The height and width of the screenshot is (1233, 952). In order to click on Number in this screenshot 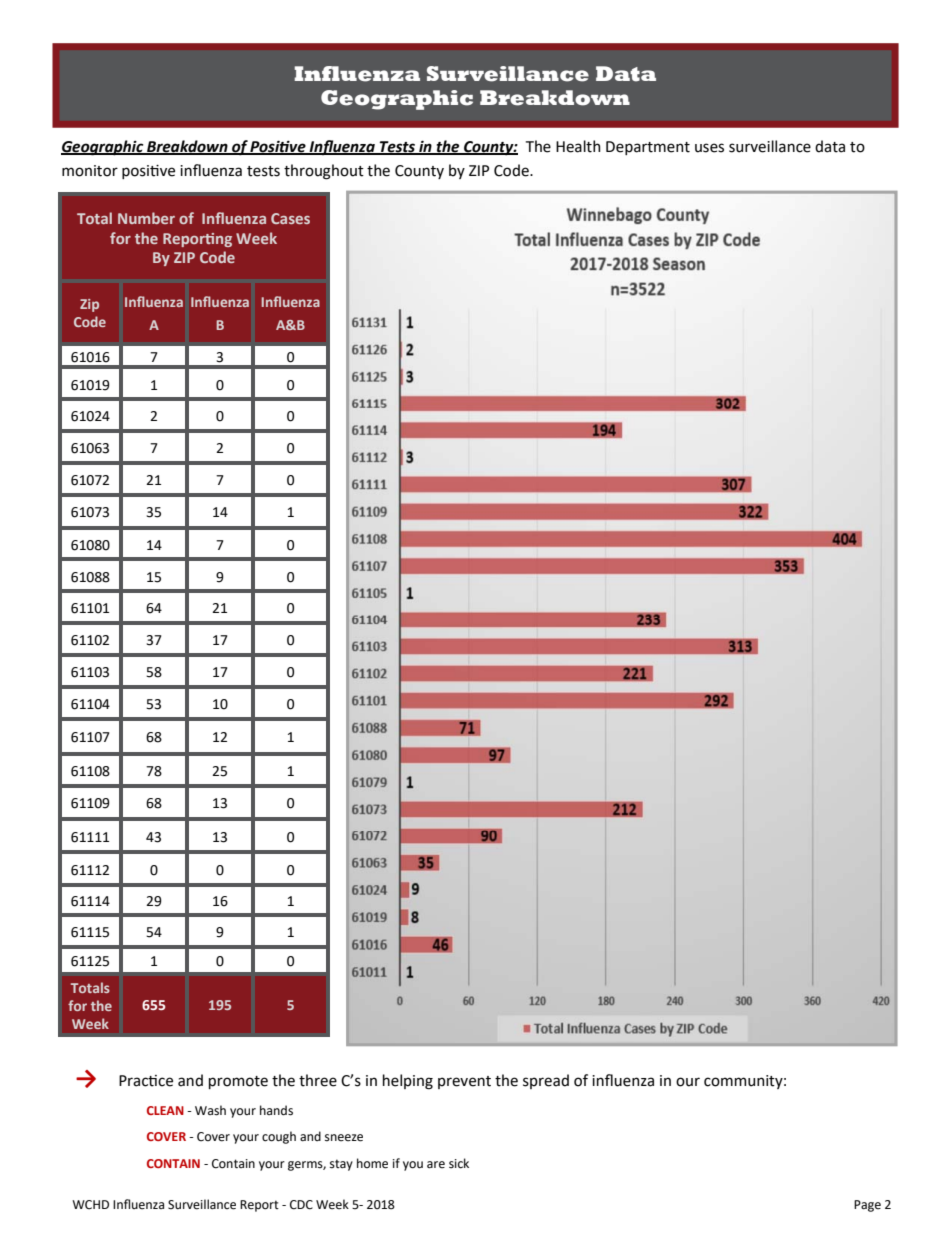, I will do `click(146, 218)`.
